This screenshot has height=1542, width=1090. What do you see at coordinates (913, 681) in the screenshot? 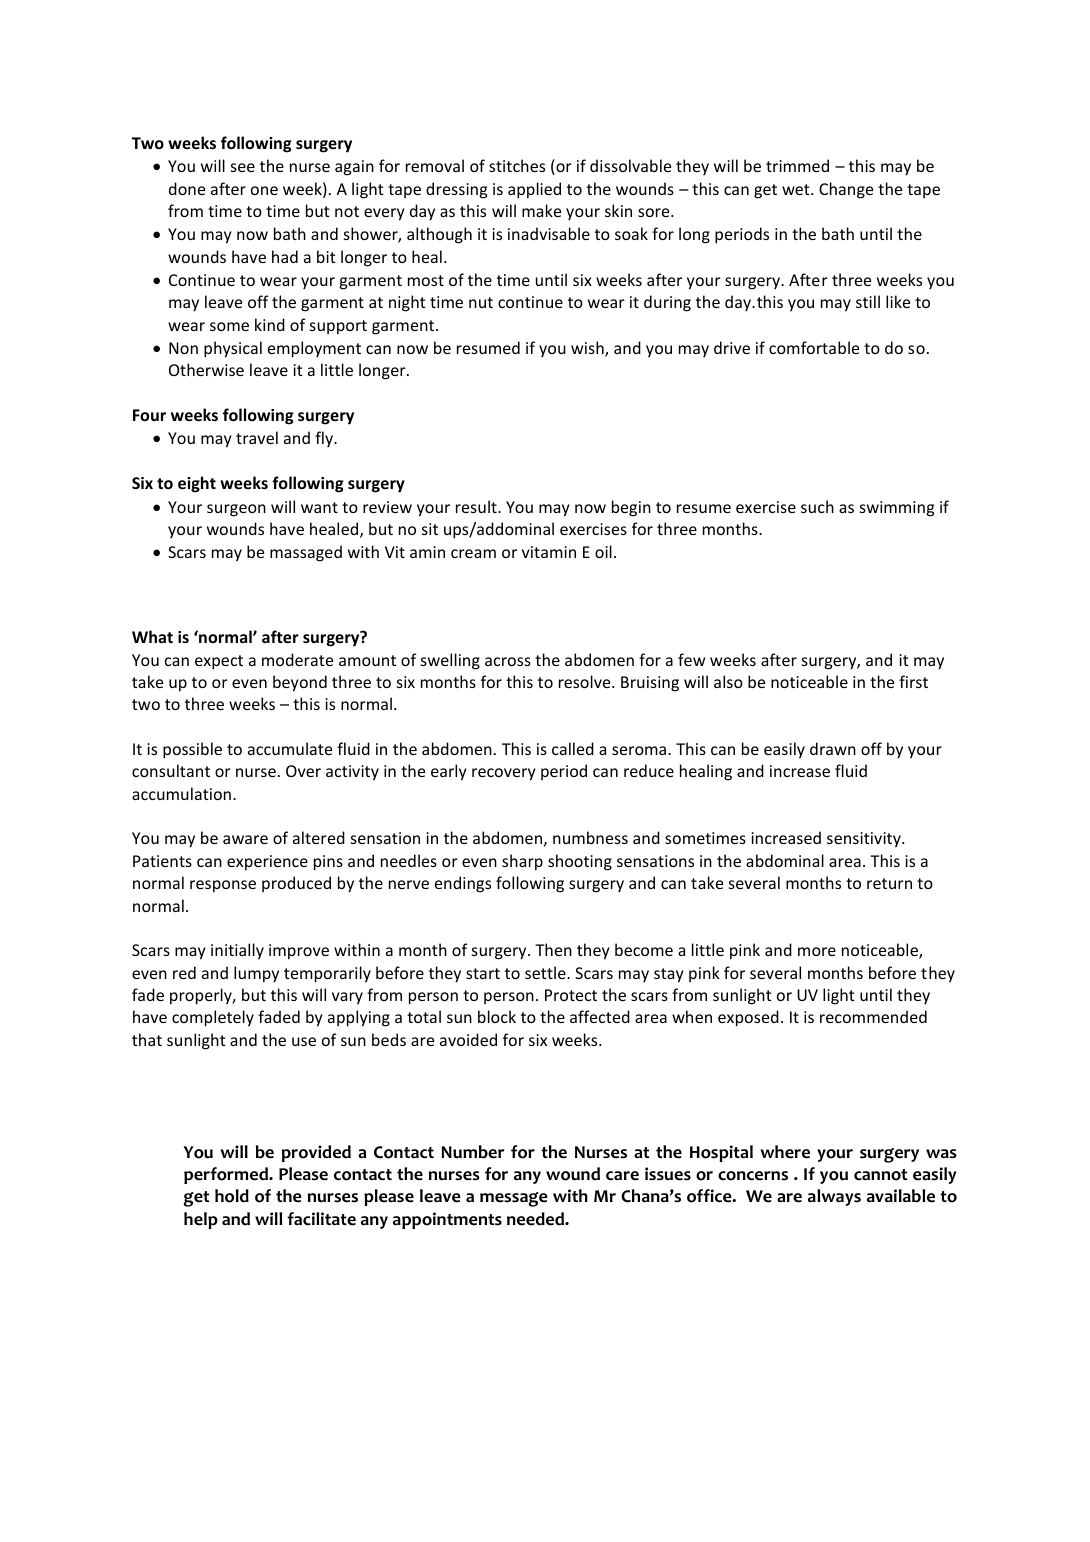
I see `first` at bounding box center [913, 681].
